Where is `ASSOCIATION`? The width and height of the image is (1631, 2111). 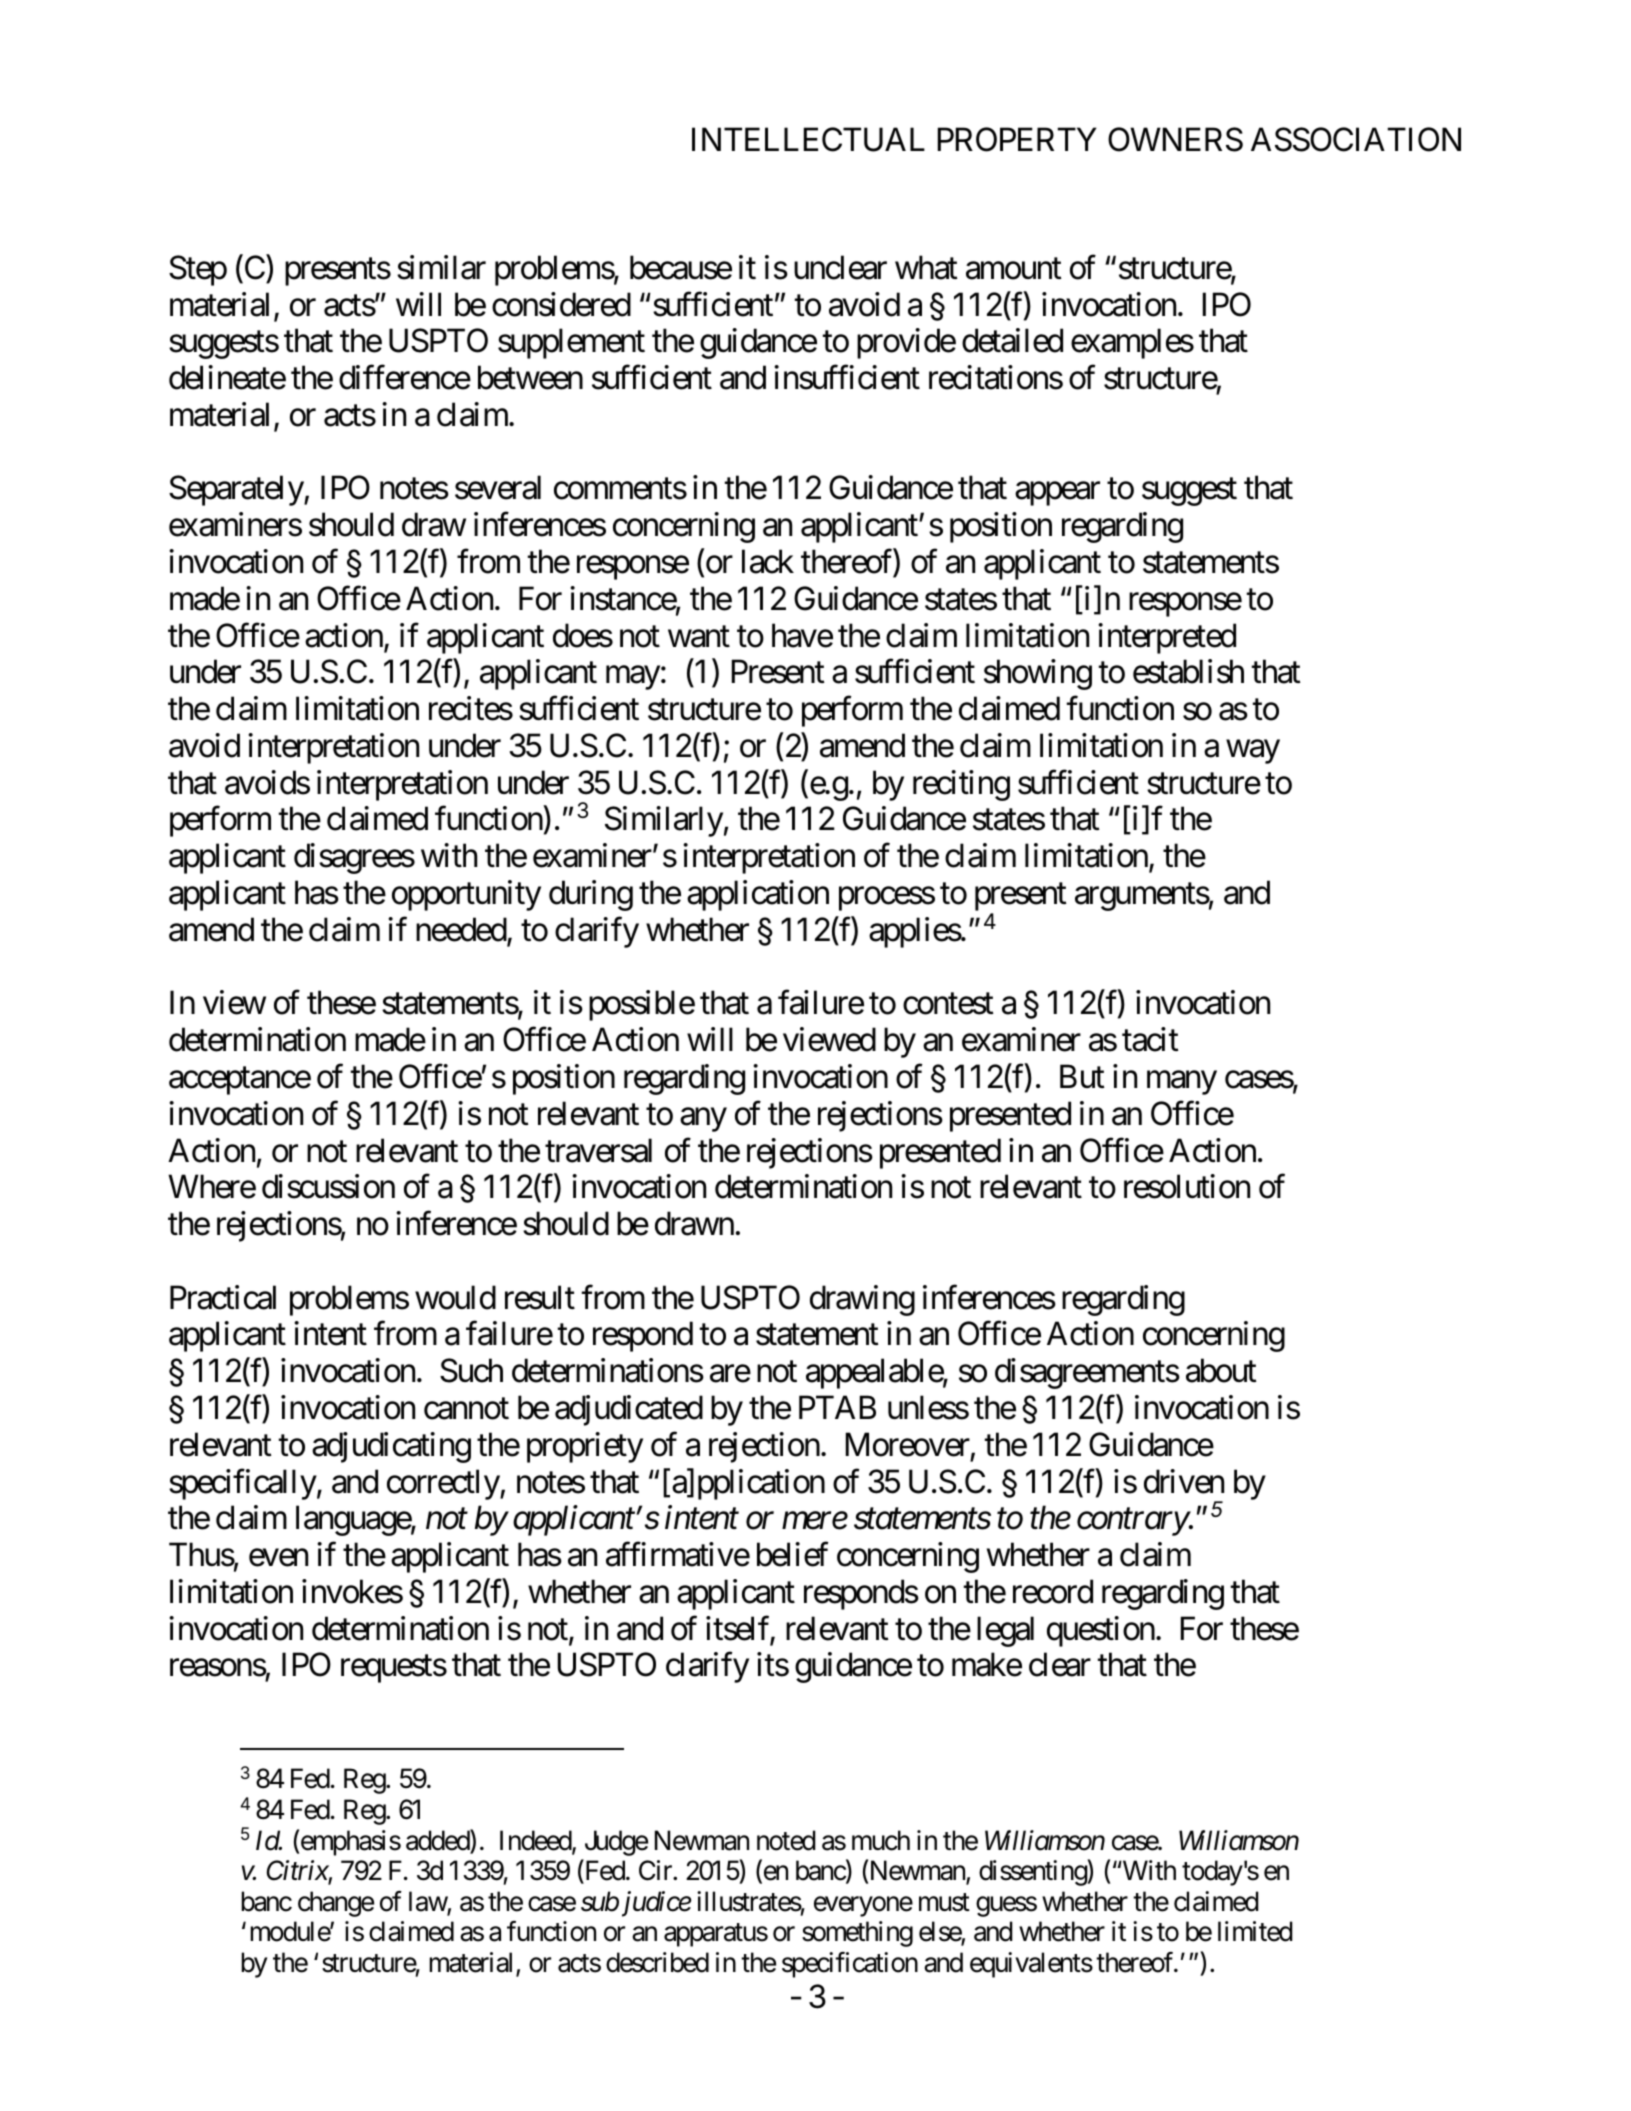 ASSOCIATION is located at coordinates (1356, 139).
